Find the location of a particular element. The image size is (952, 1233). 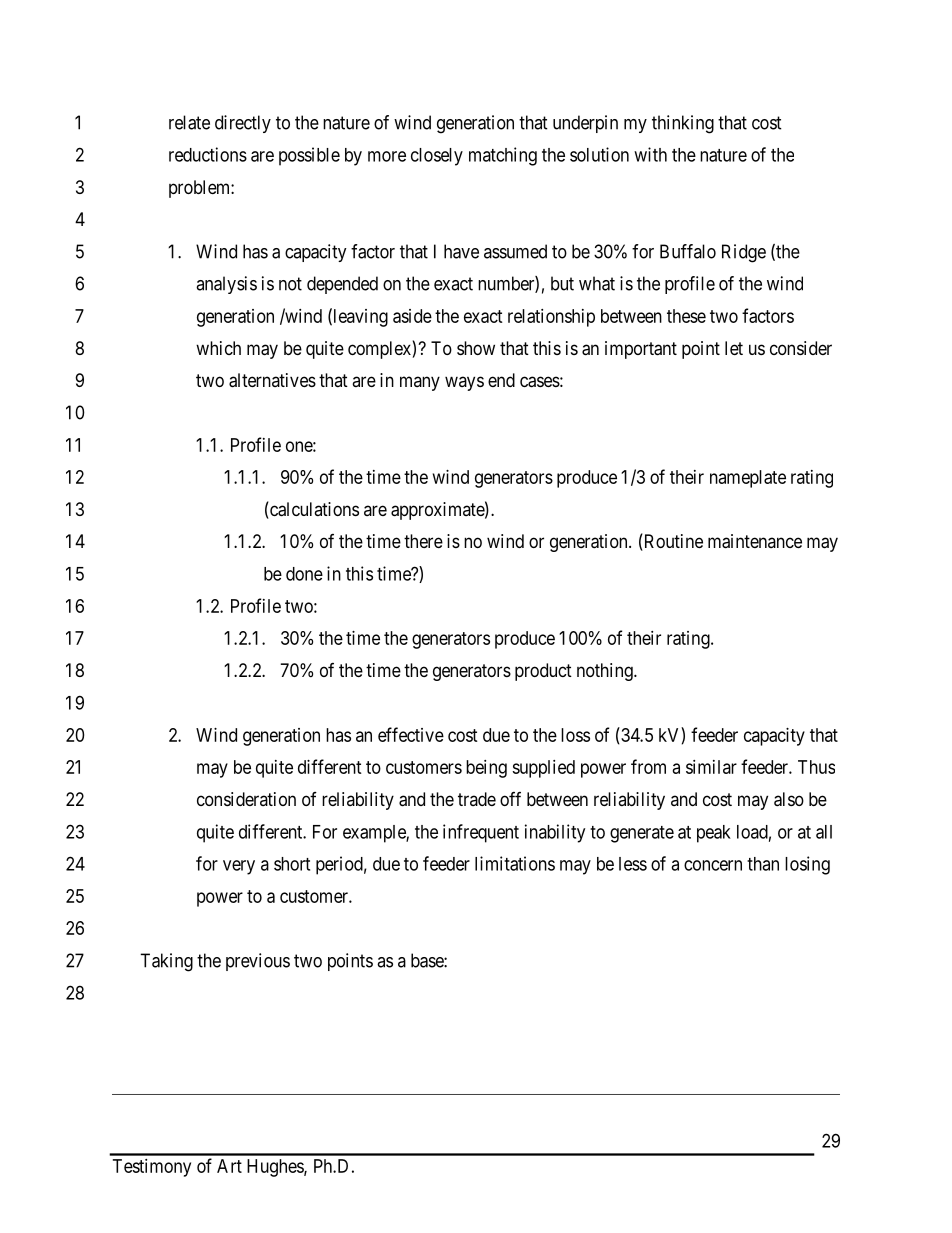

maintenance is located at coordinates (755, 541).
